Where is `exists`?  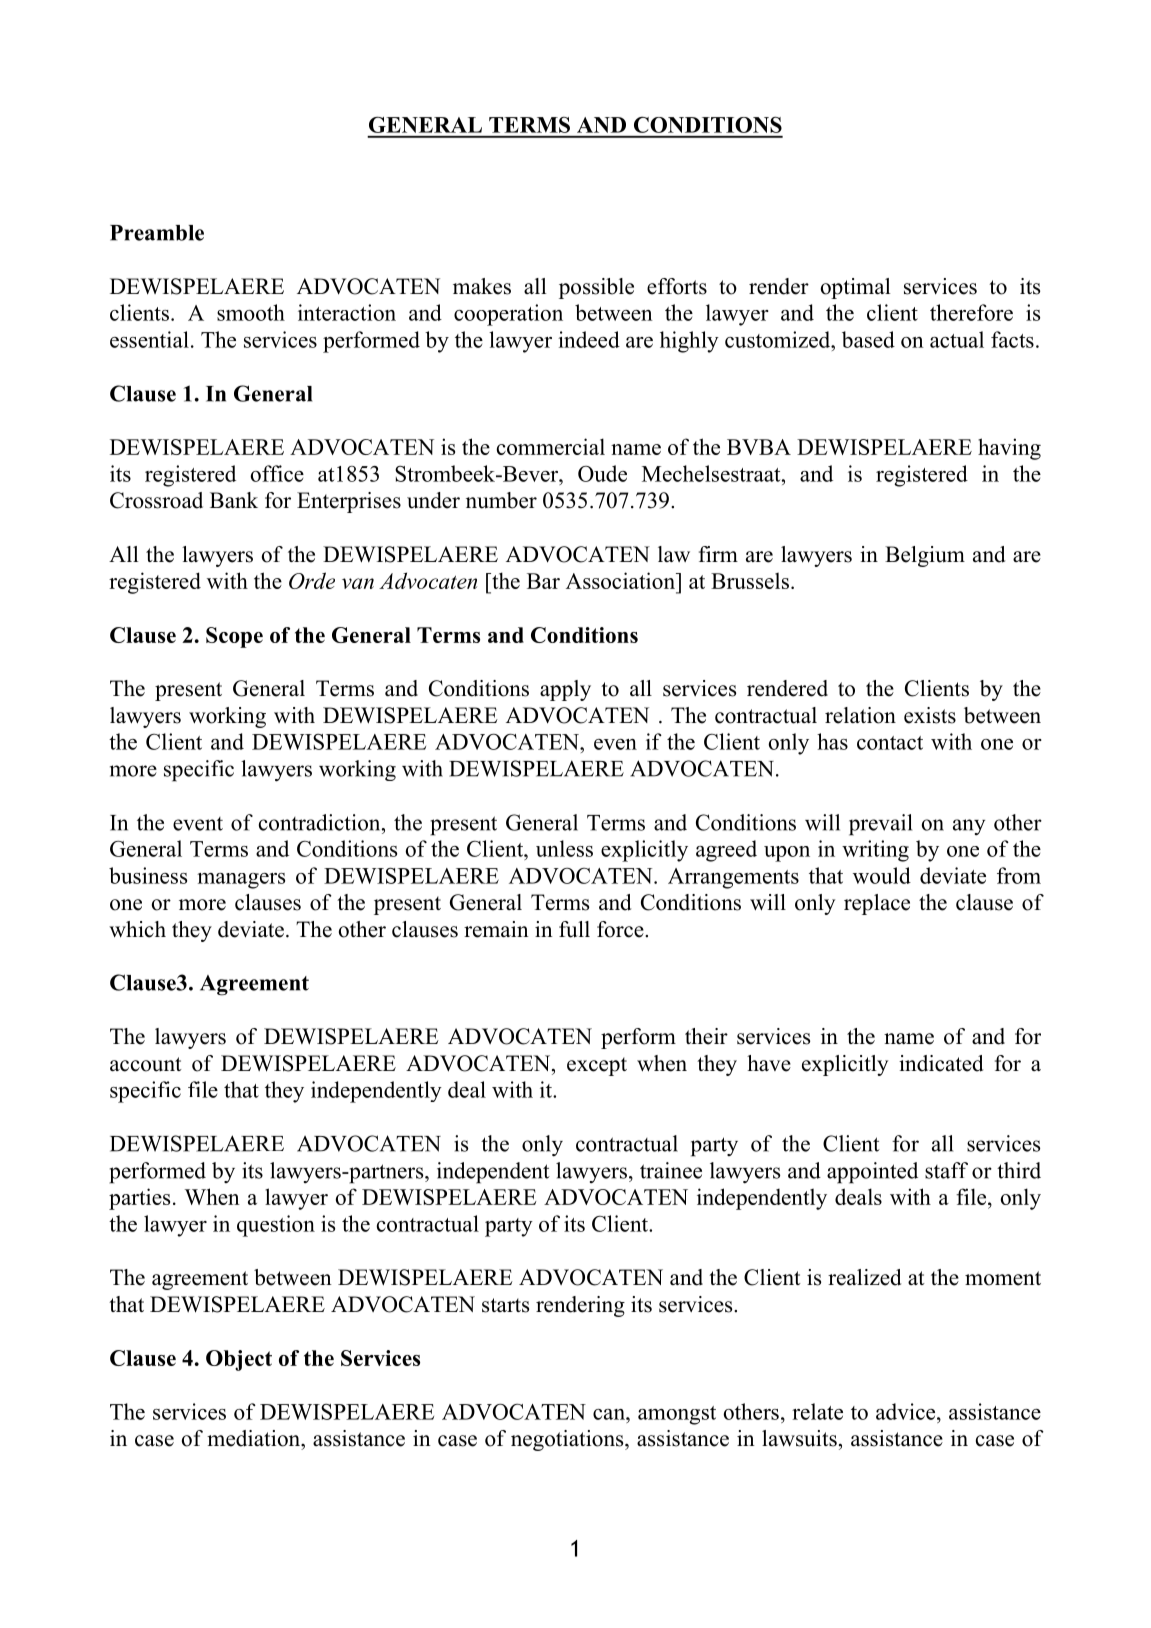 exists is located at coordinates (930, 715).
